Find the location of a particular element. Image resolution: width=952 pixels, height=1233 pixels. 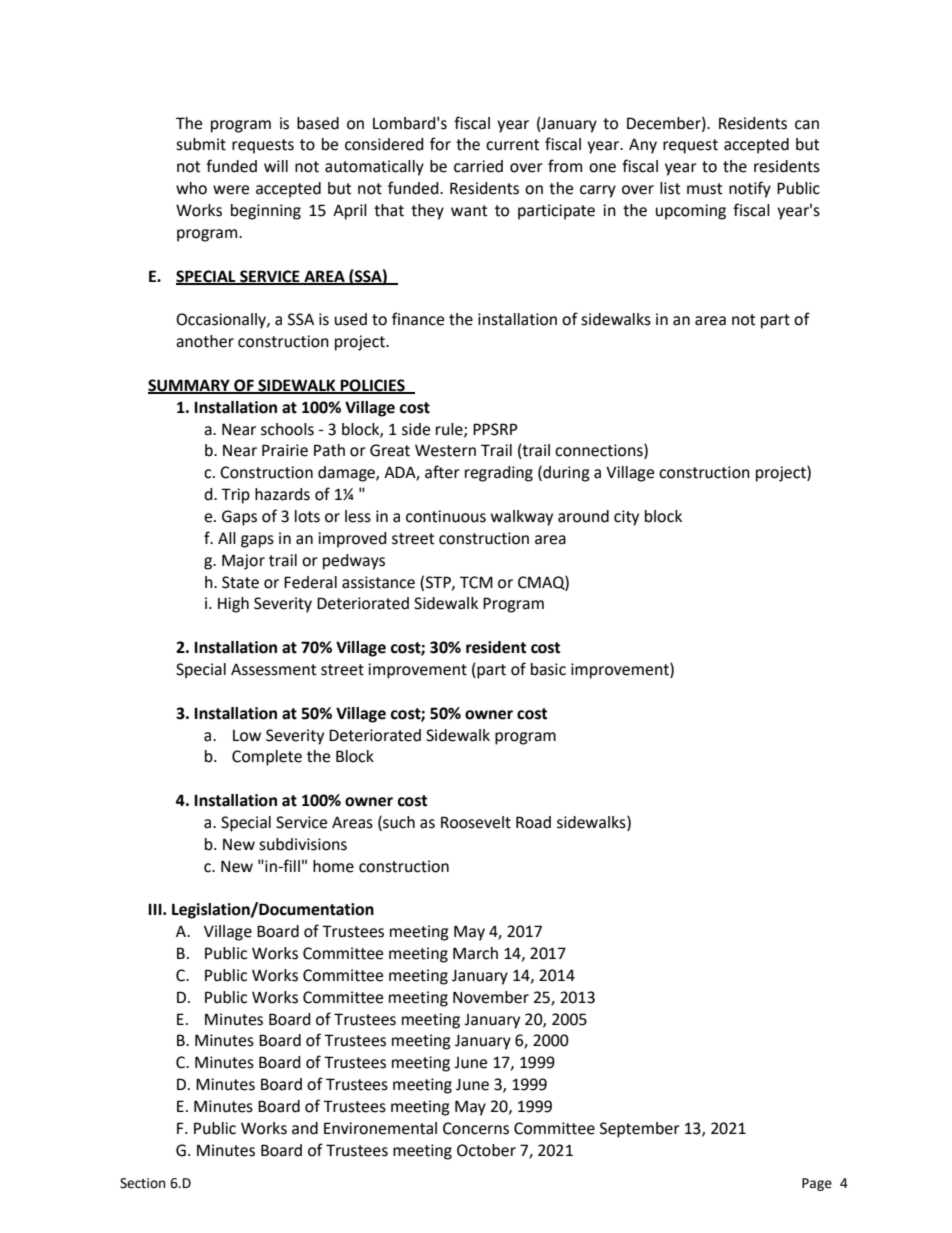

carried is located at coordinates (478, 166).
